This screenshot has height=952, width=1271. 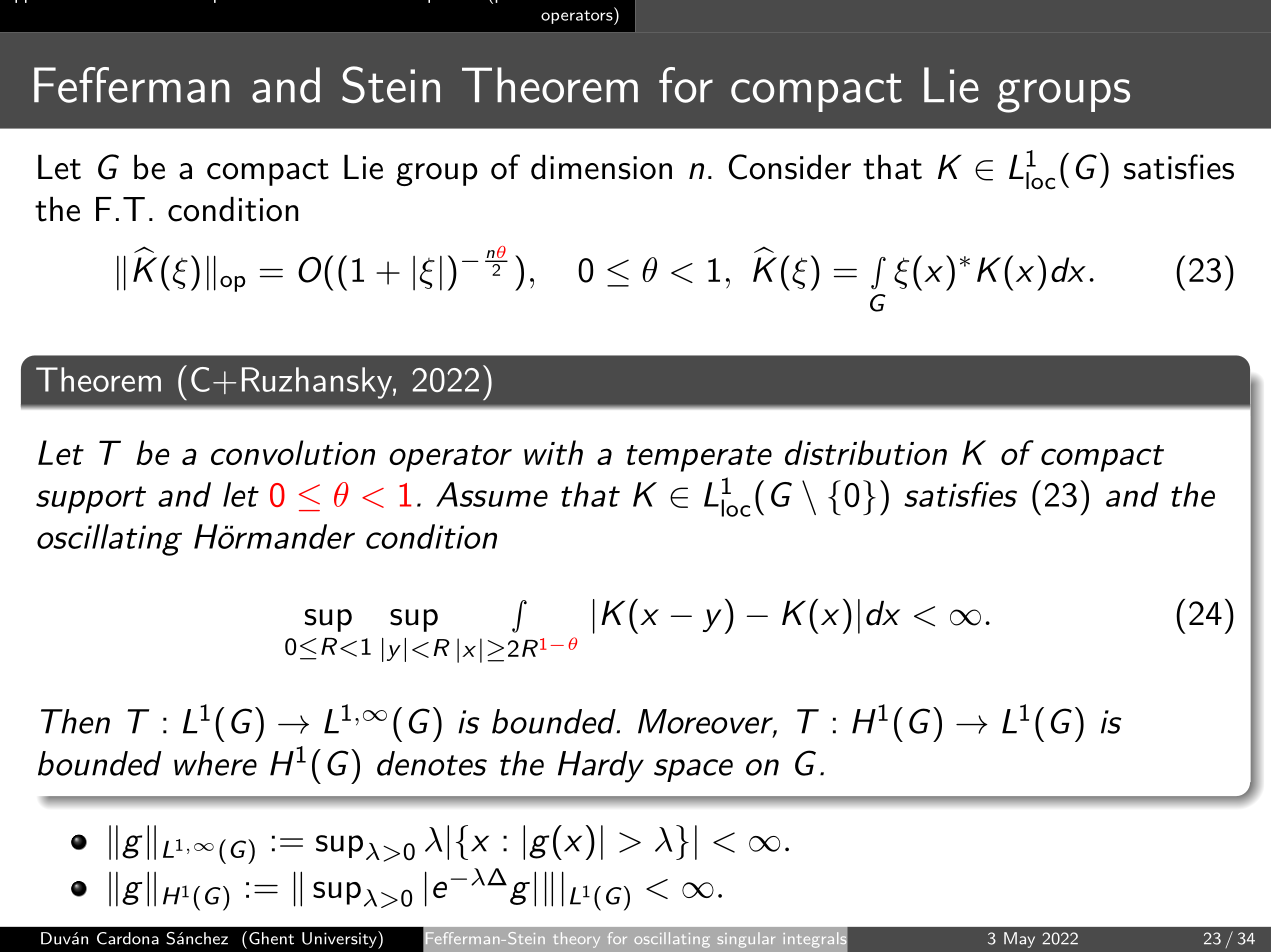 What do you see at coordinates (576, 940) in the screenshot?
I see `theory` at bounding box center [576, 940].
